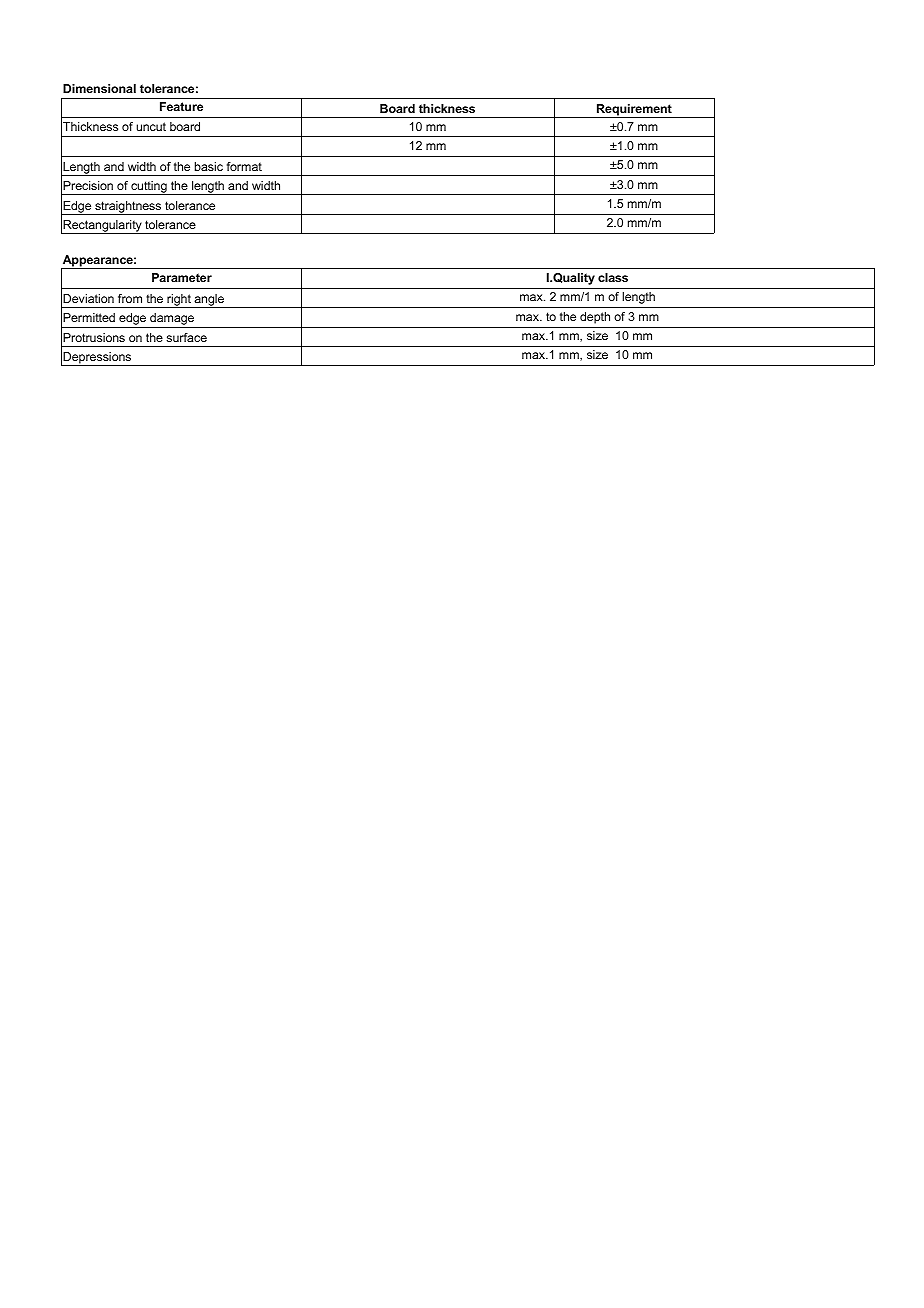 This document has width=924, height=1308. Describe the element at coordinates (151, 126) in the document. I see `uncut` at that location.
